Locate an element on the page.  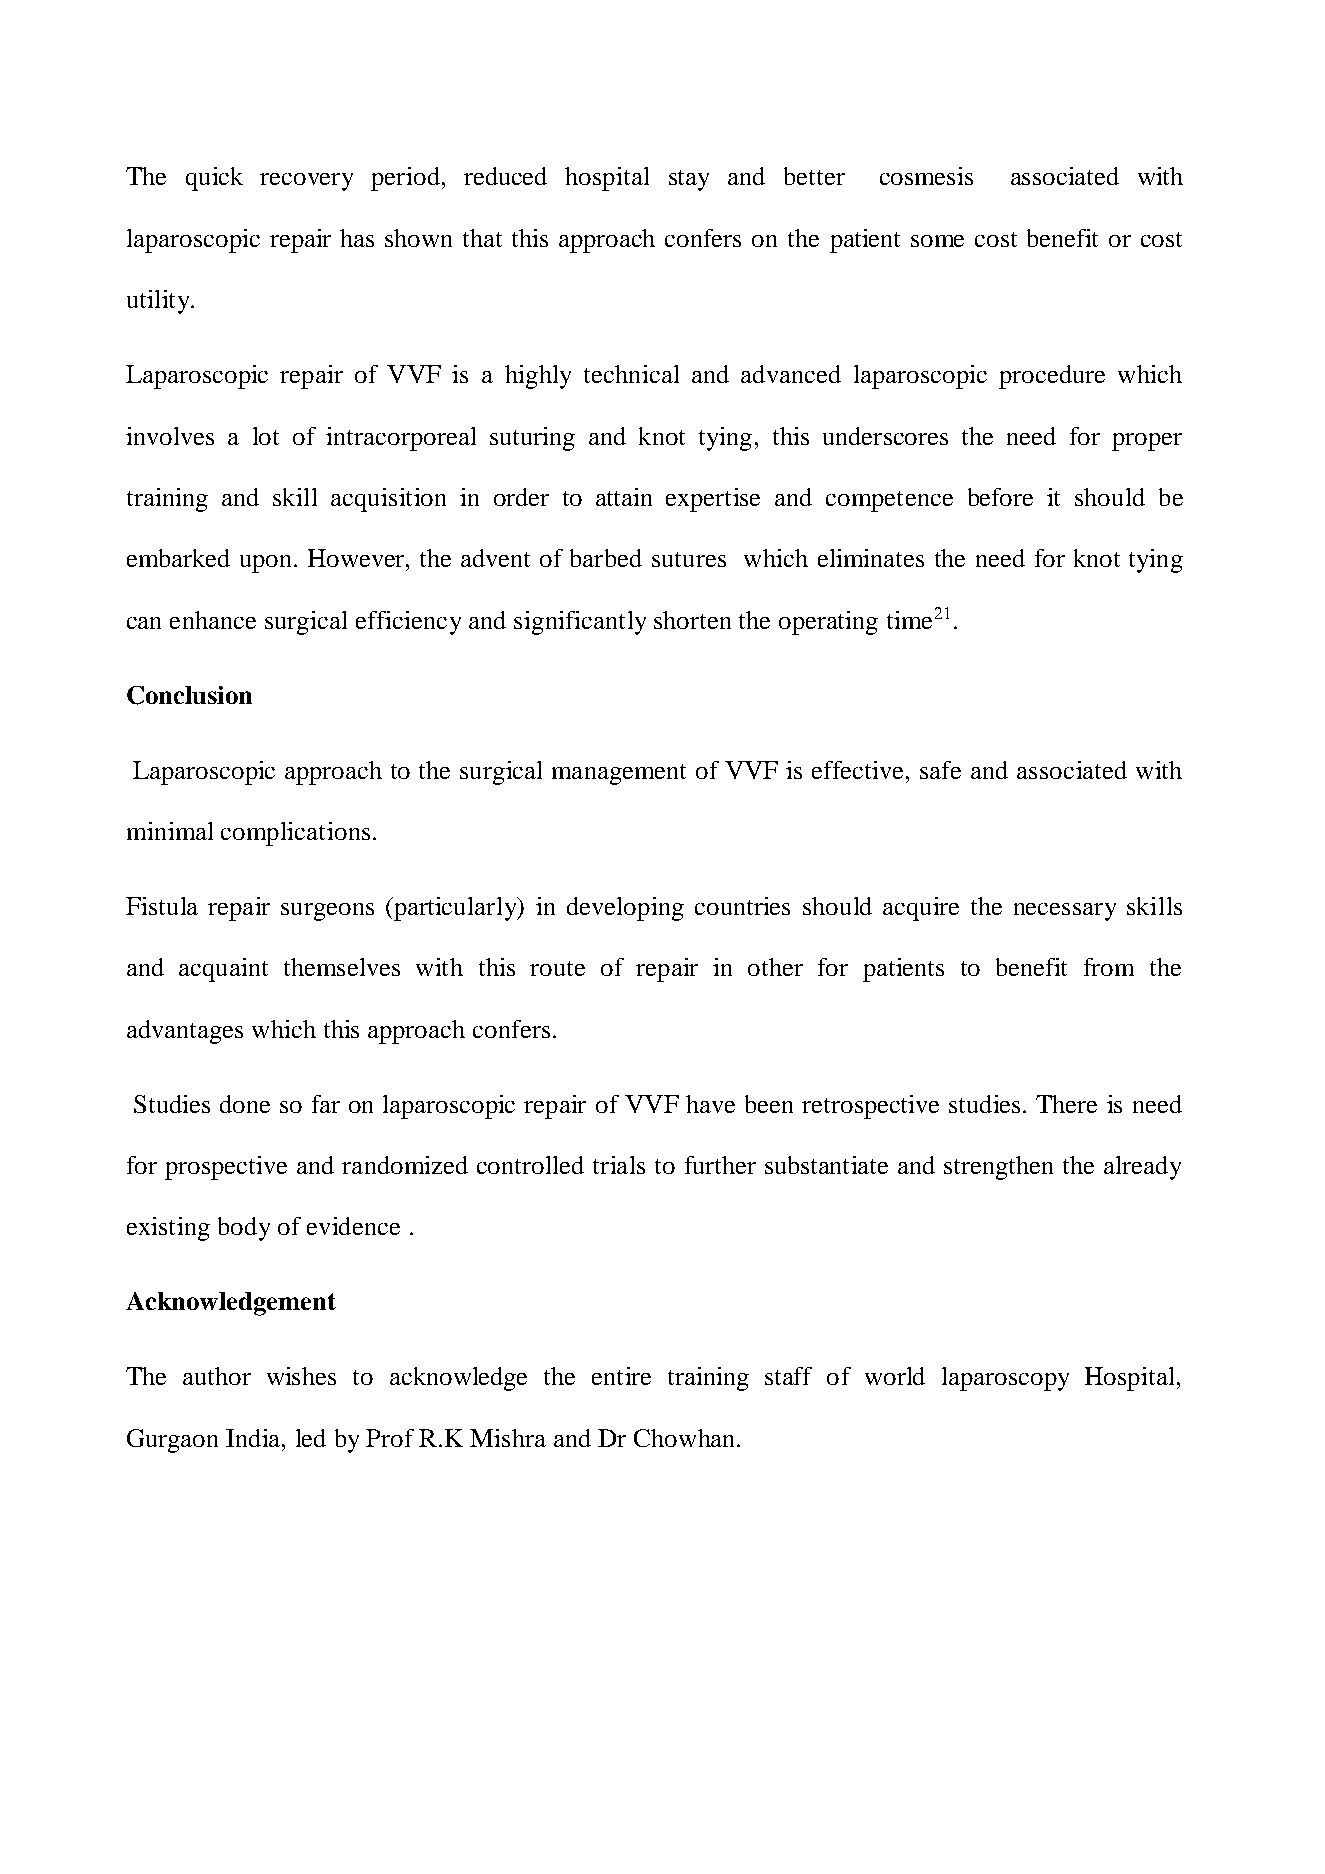
recovery is located at coordinates (306, 182).
